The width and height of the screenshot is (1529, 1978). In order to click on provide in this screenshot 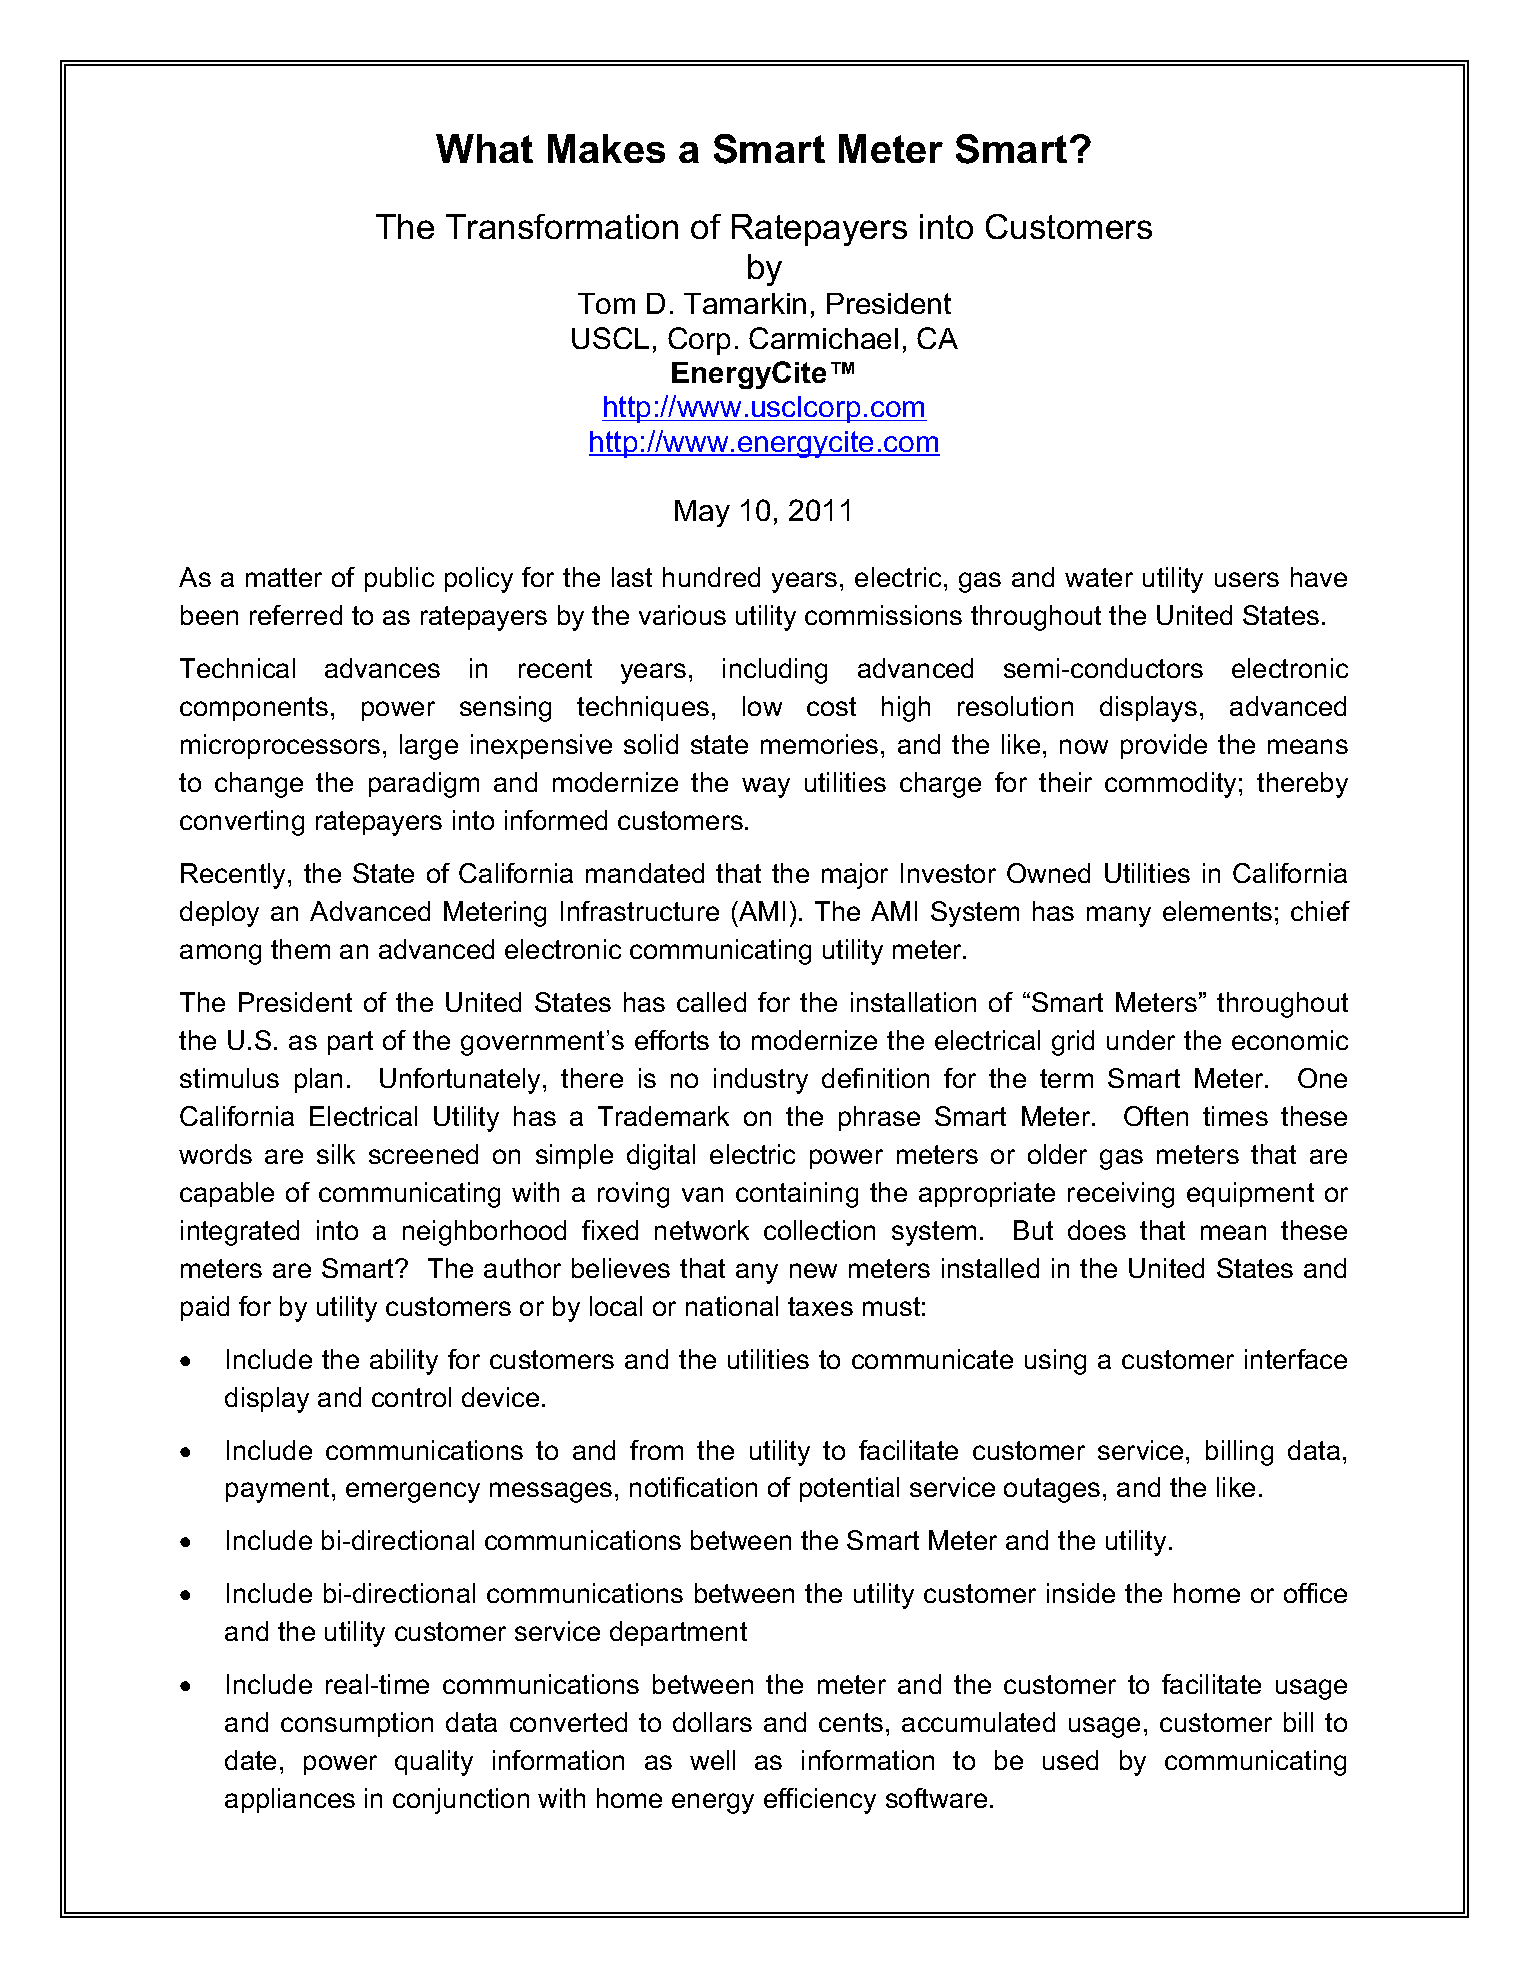, I will do `click(1164, 746)`.
